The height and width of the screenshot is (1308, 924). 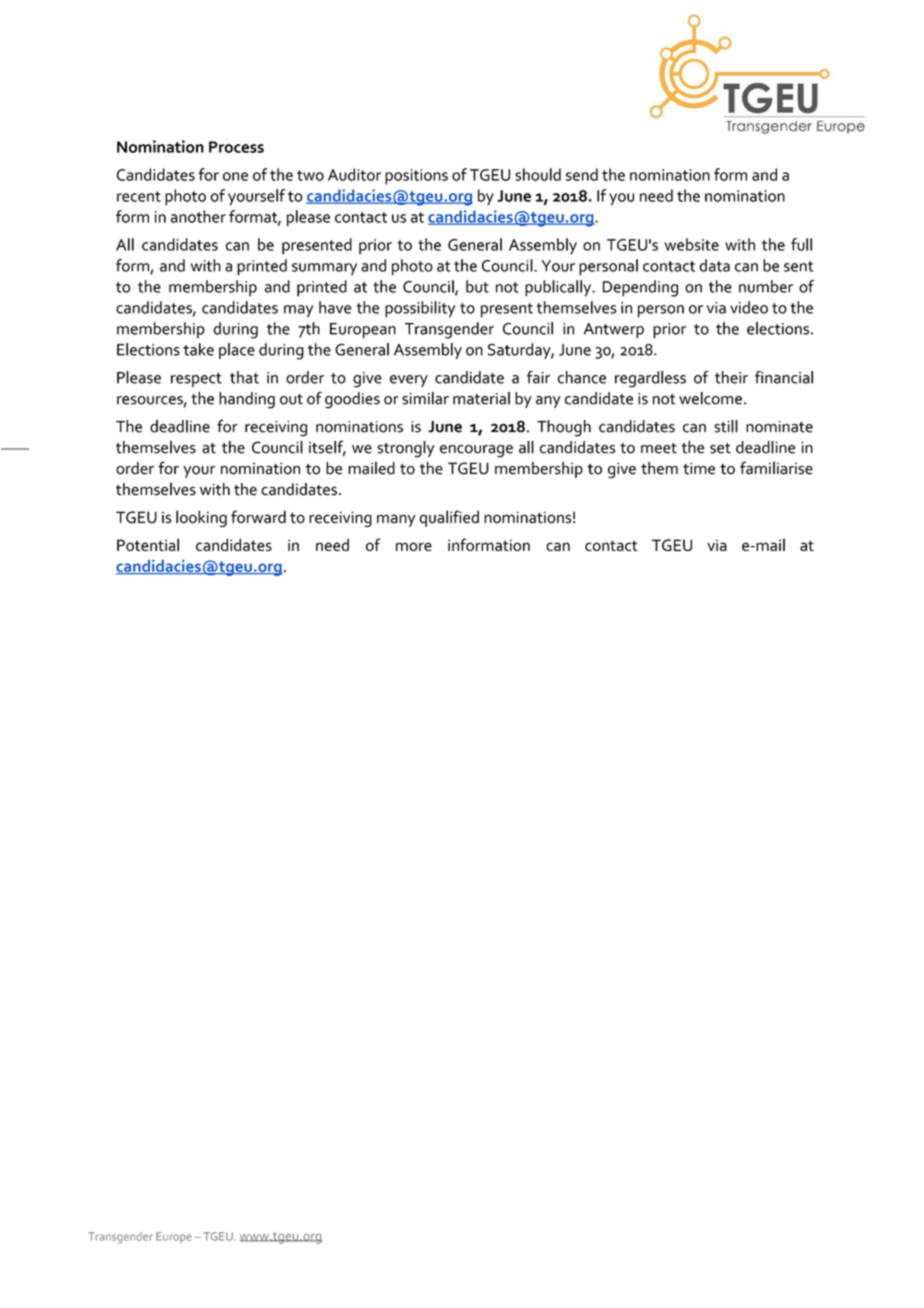 What do you see at coordinates (731, 377) in the screenshot?
I see `their` at bounding box center [731, 377].
